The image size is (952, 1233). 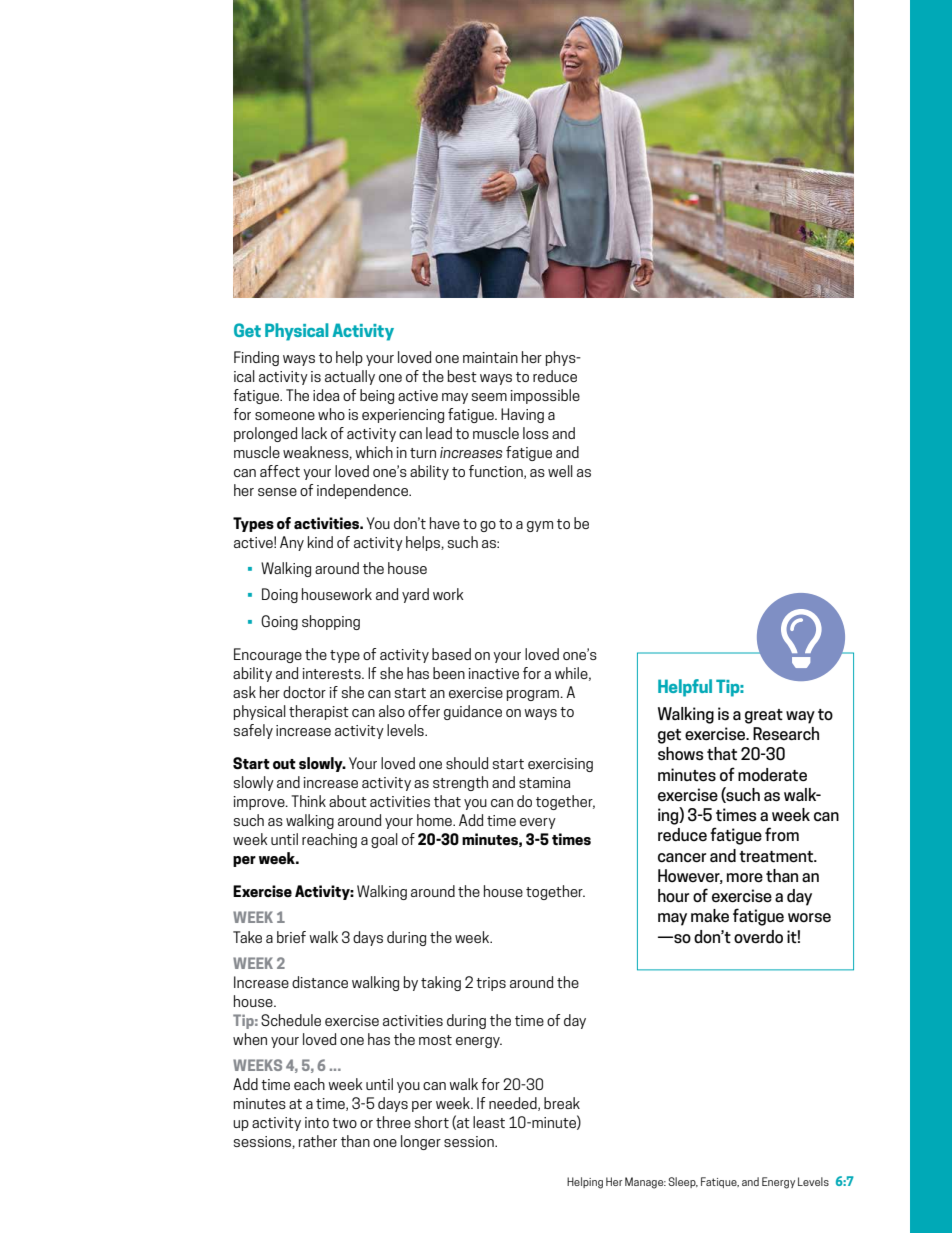 I want to click on idea, so click(x=326, y=395).
